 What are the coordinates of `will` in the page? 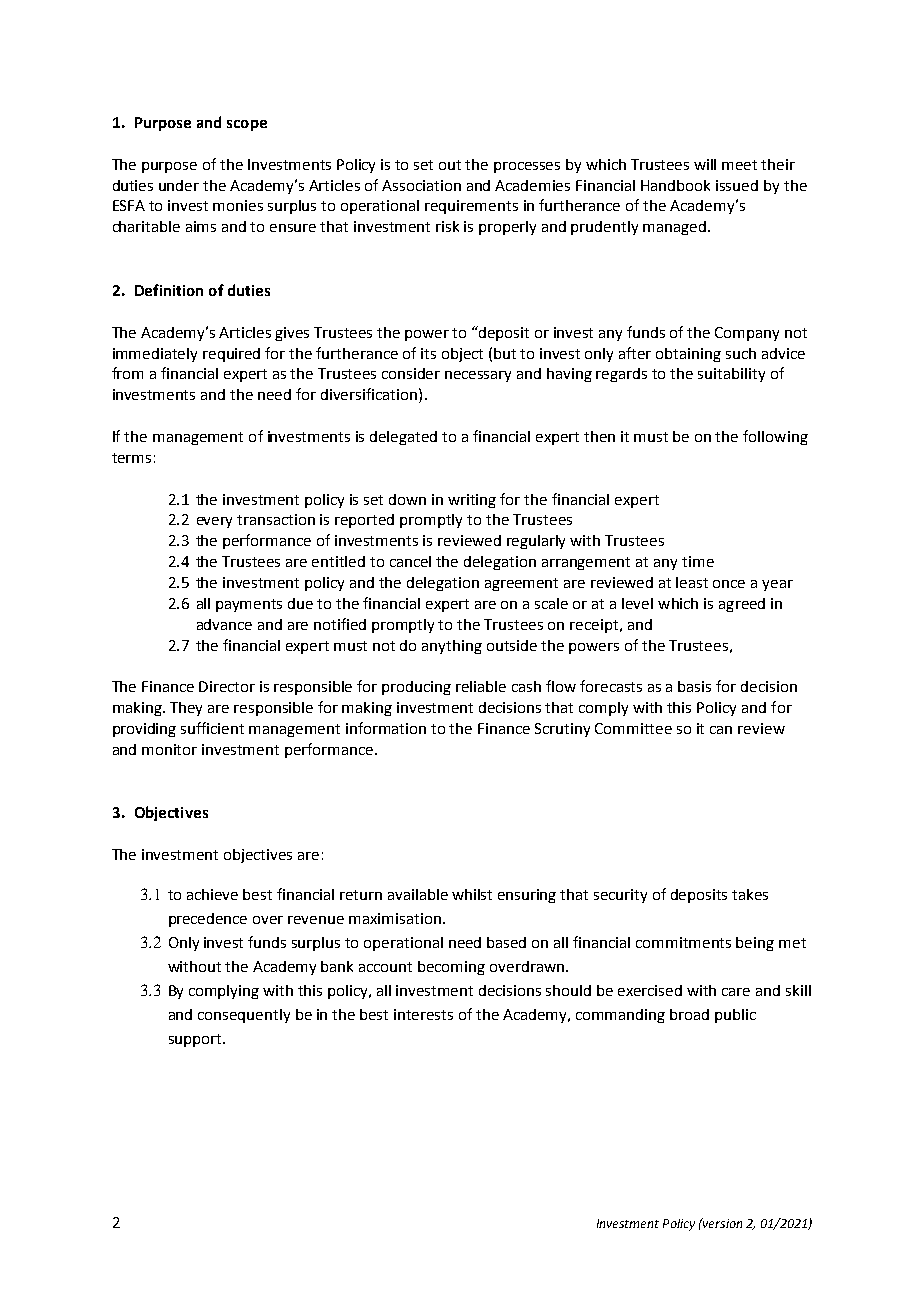 It's located at (705, 164).
